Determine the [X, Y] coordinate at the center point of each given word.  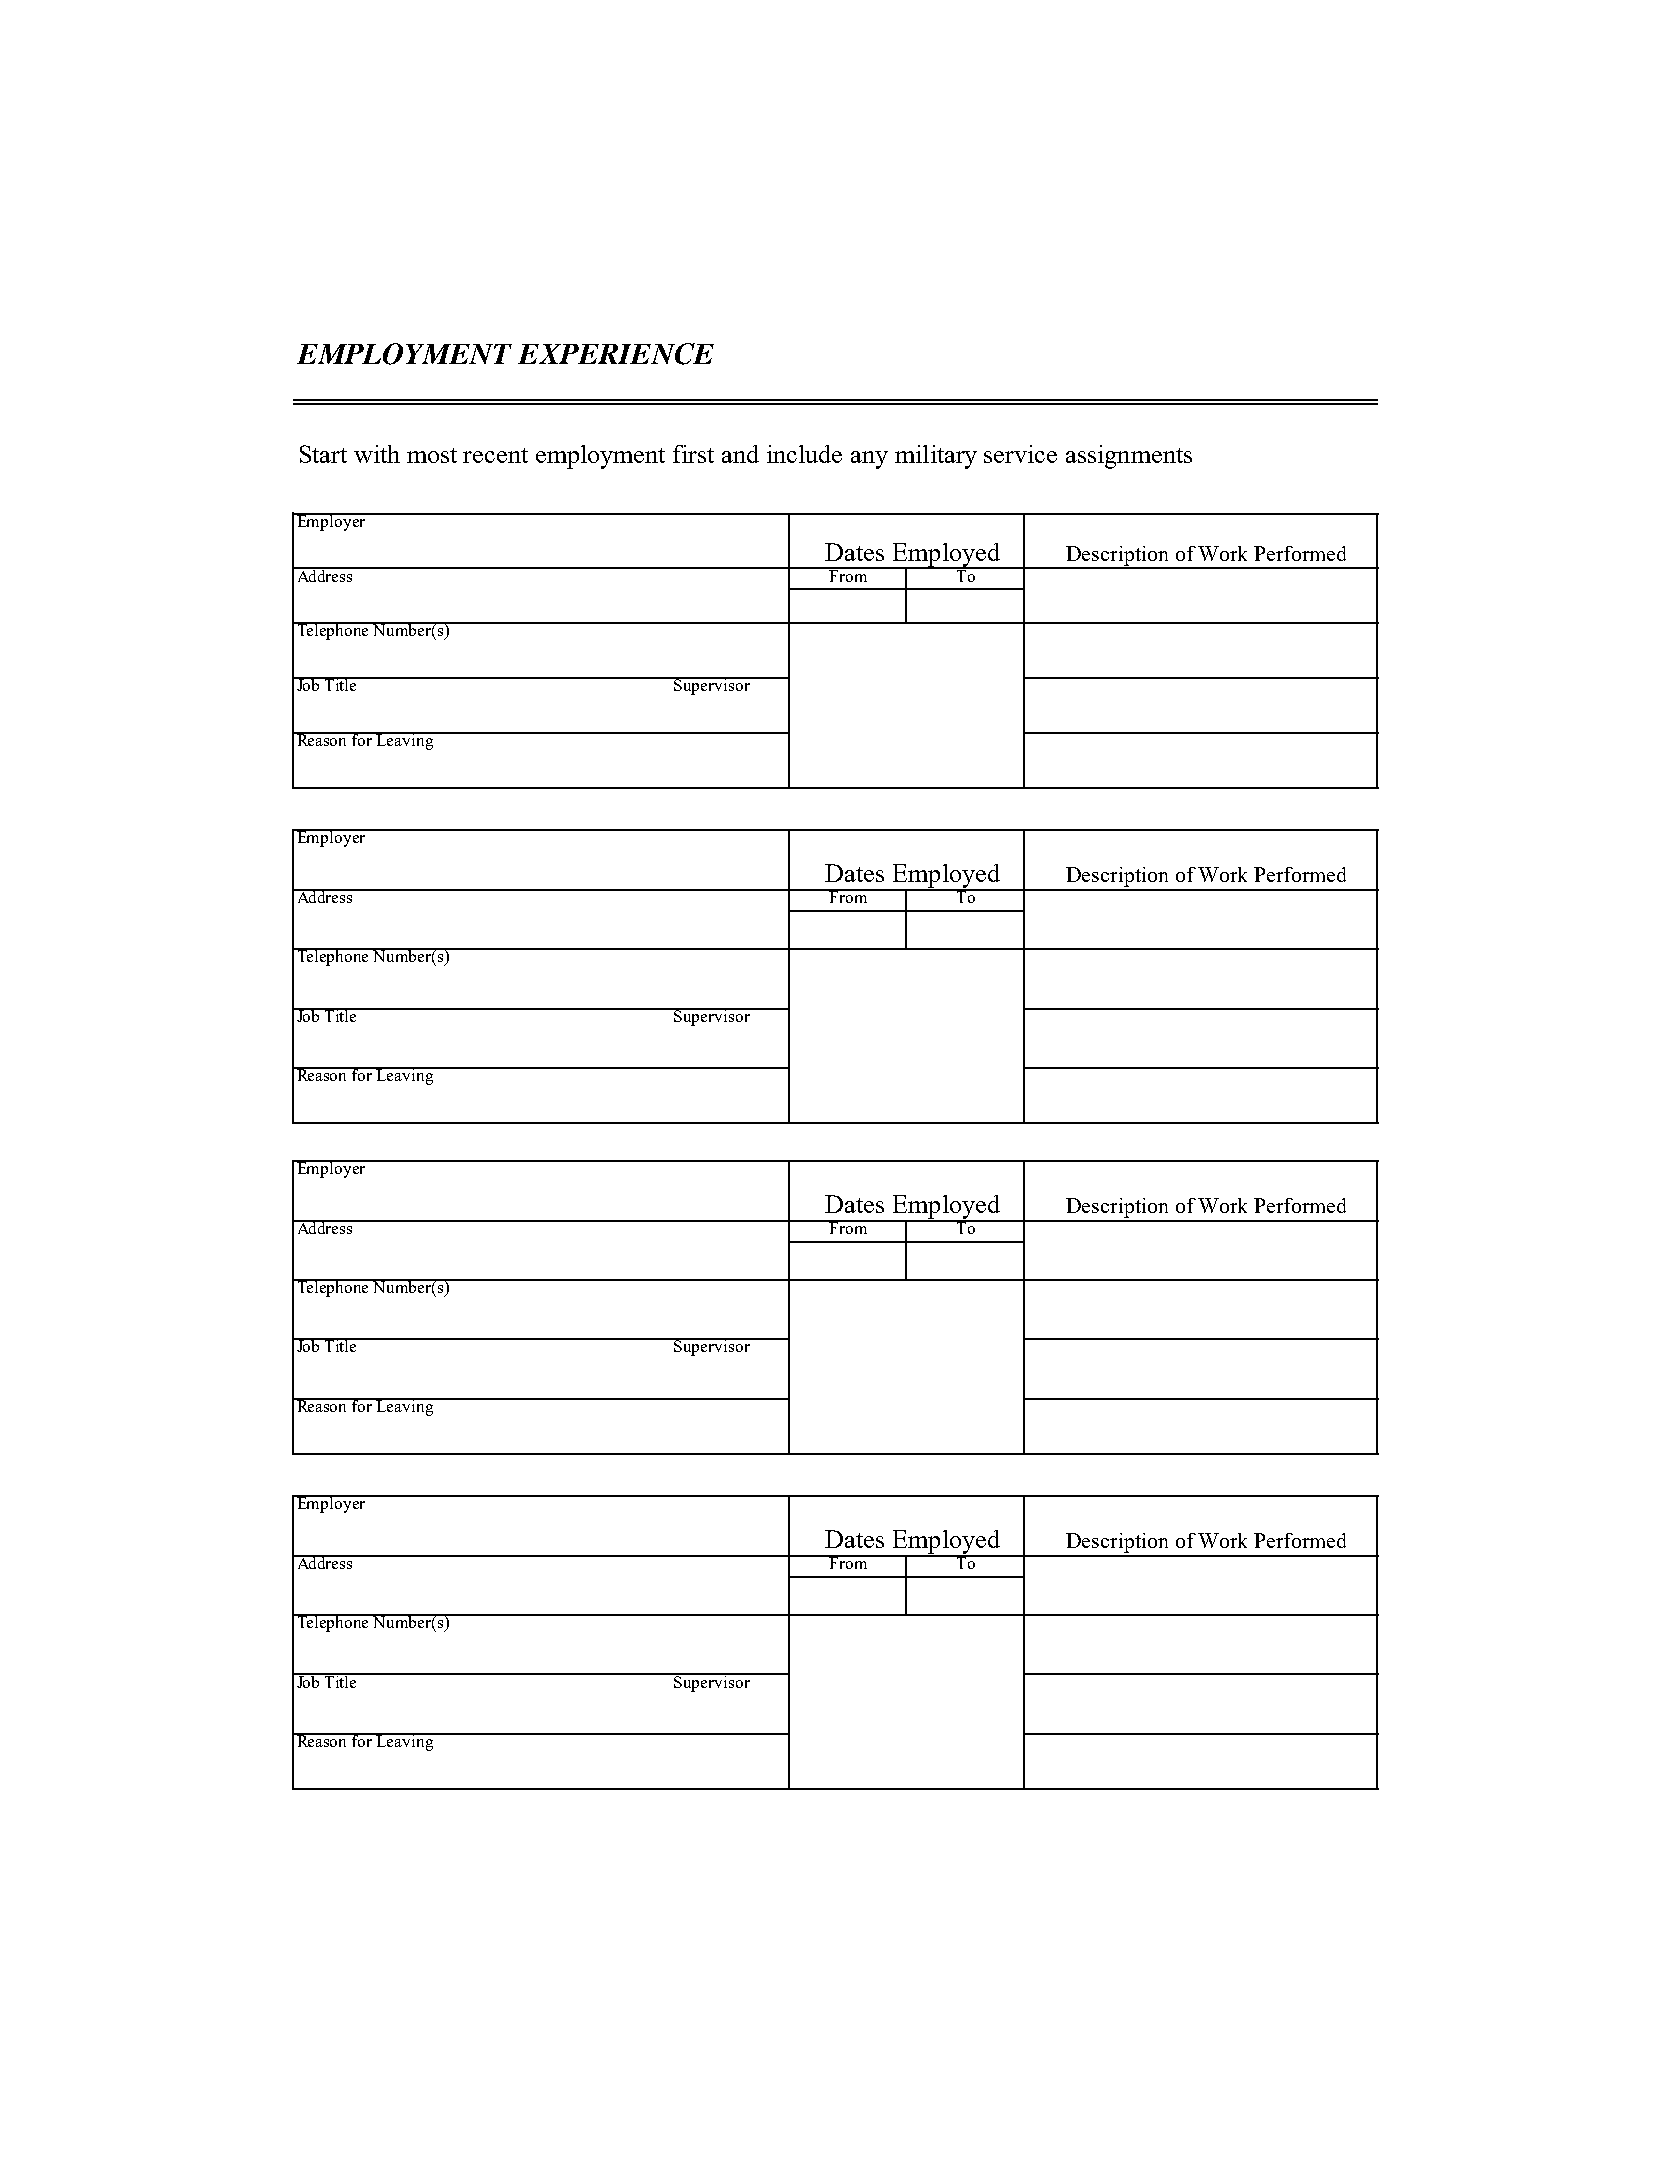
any [869, 460]
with [377, 454]
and [740, 454]
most [432, 455]
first [693, 454]
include [804, 454]
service [1020, 454]
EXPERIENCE [616, 354]
